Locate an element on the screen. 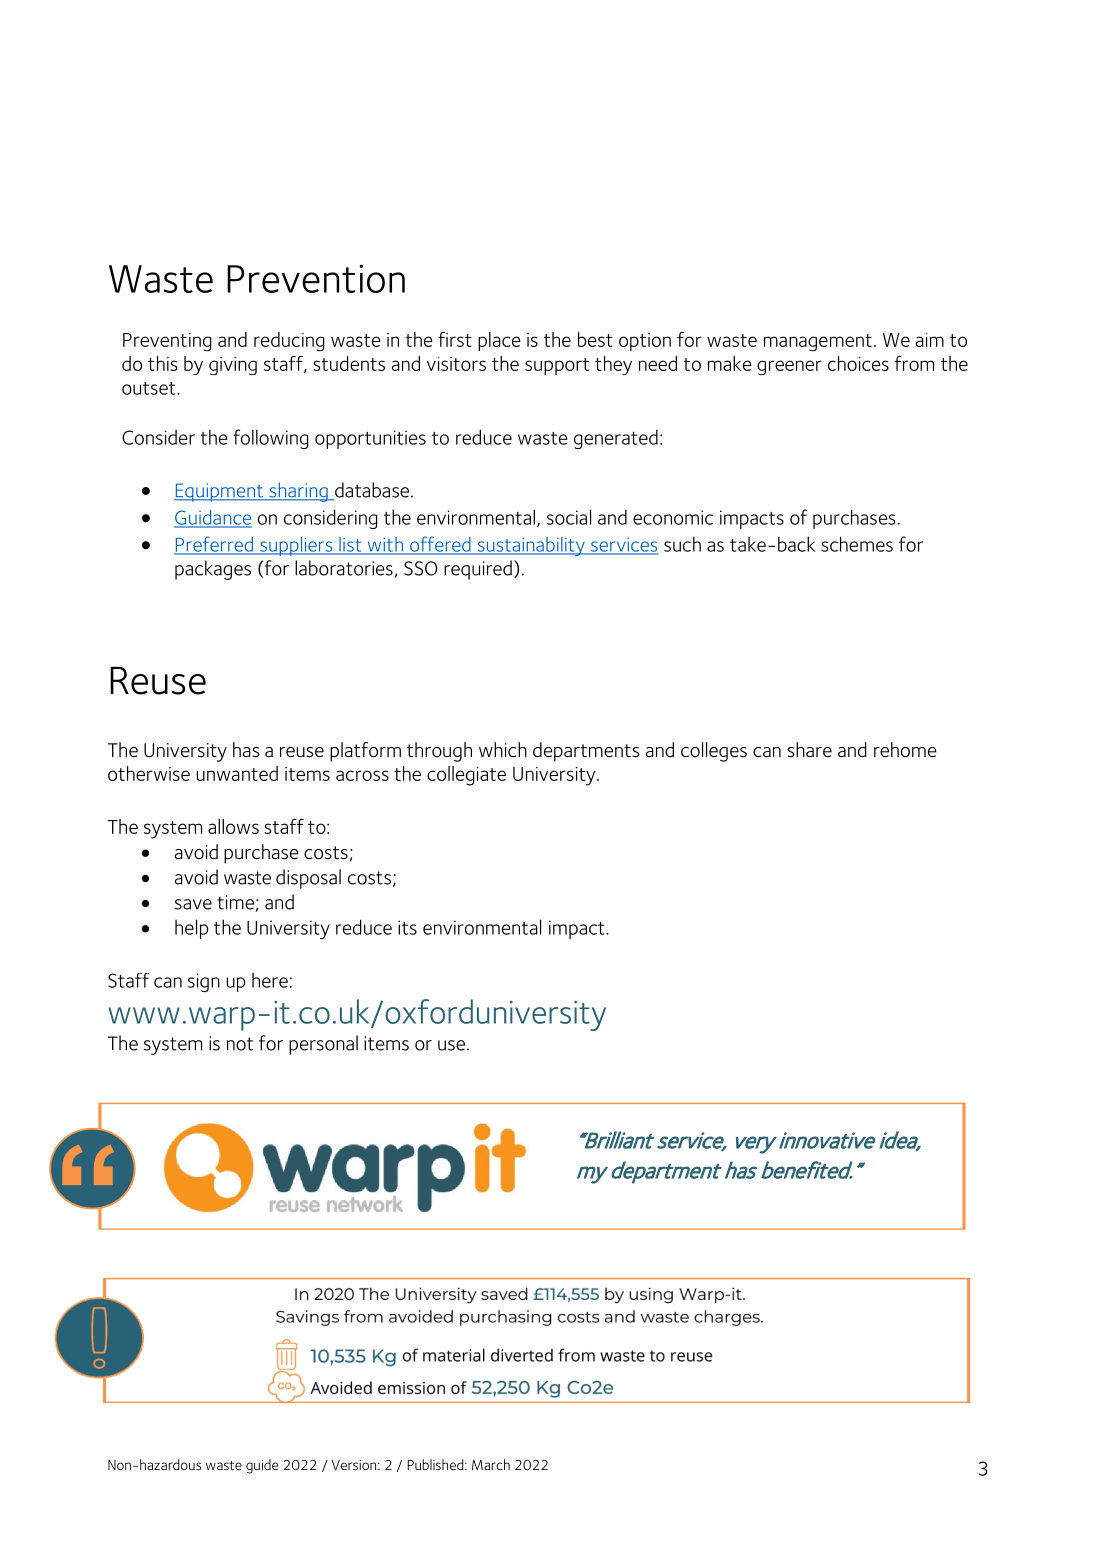 The height and width of the screenshot is (1563, 1105). packages is located at coordinates (213, 570).
